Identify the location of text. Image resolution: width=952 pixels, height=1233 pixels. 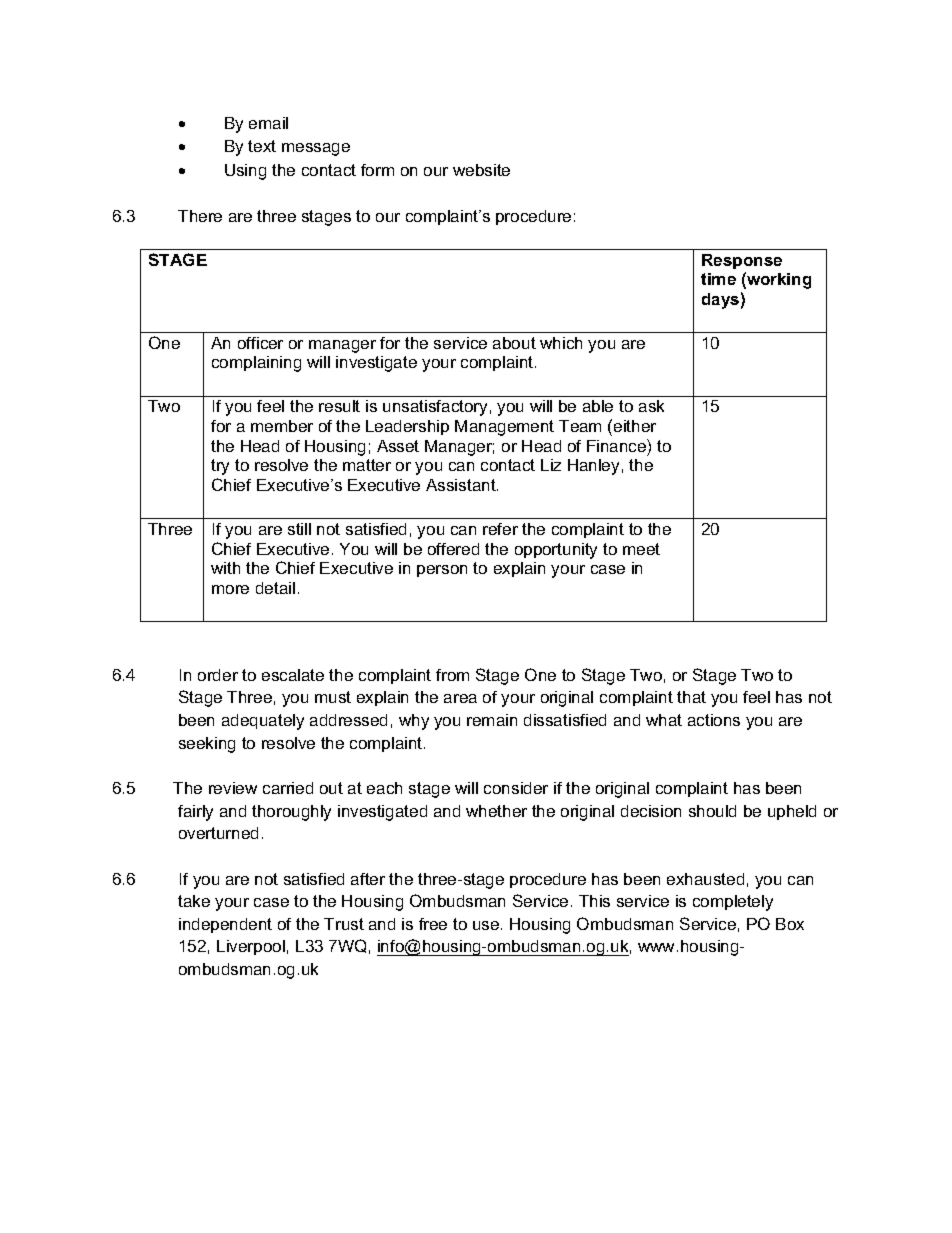
(262, 146).
